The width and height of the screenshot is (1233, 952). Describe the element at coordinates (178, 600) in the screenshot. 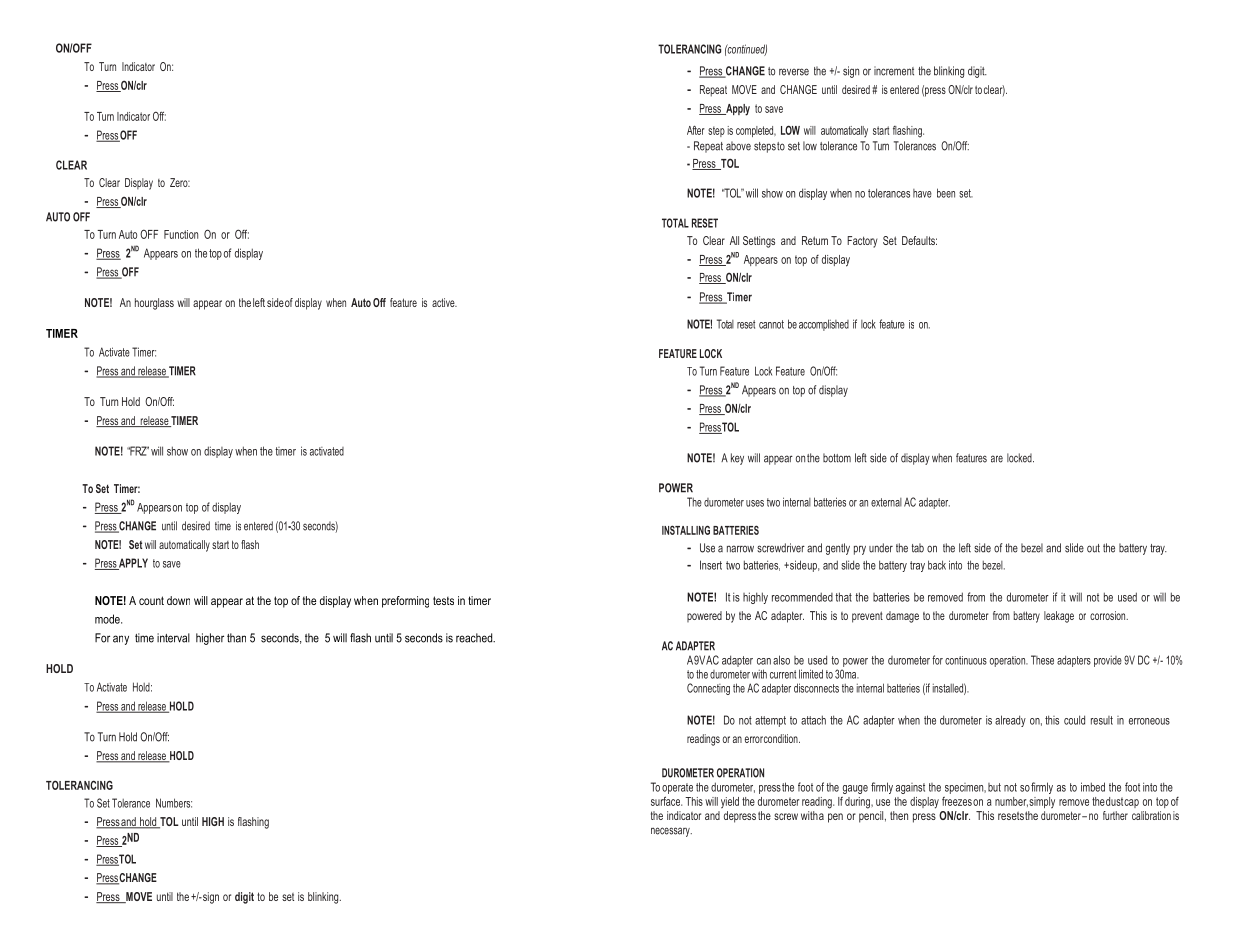

I see `down` at that location.
